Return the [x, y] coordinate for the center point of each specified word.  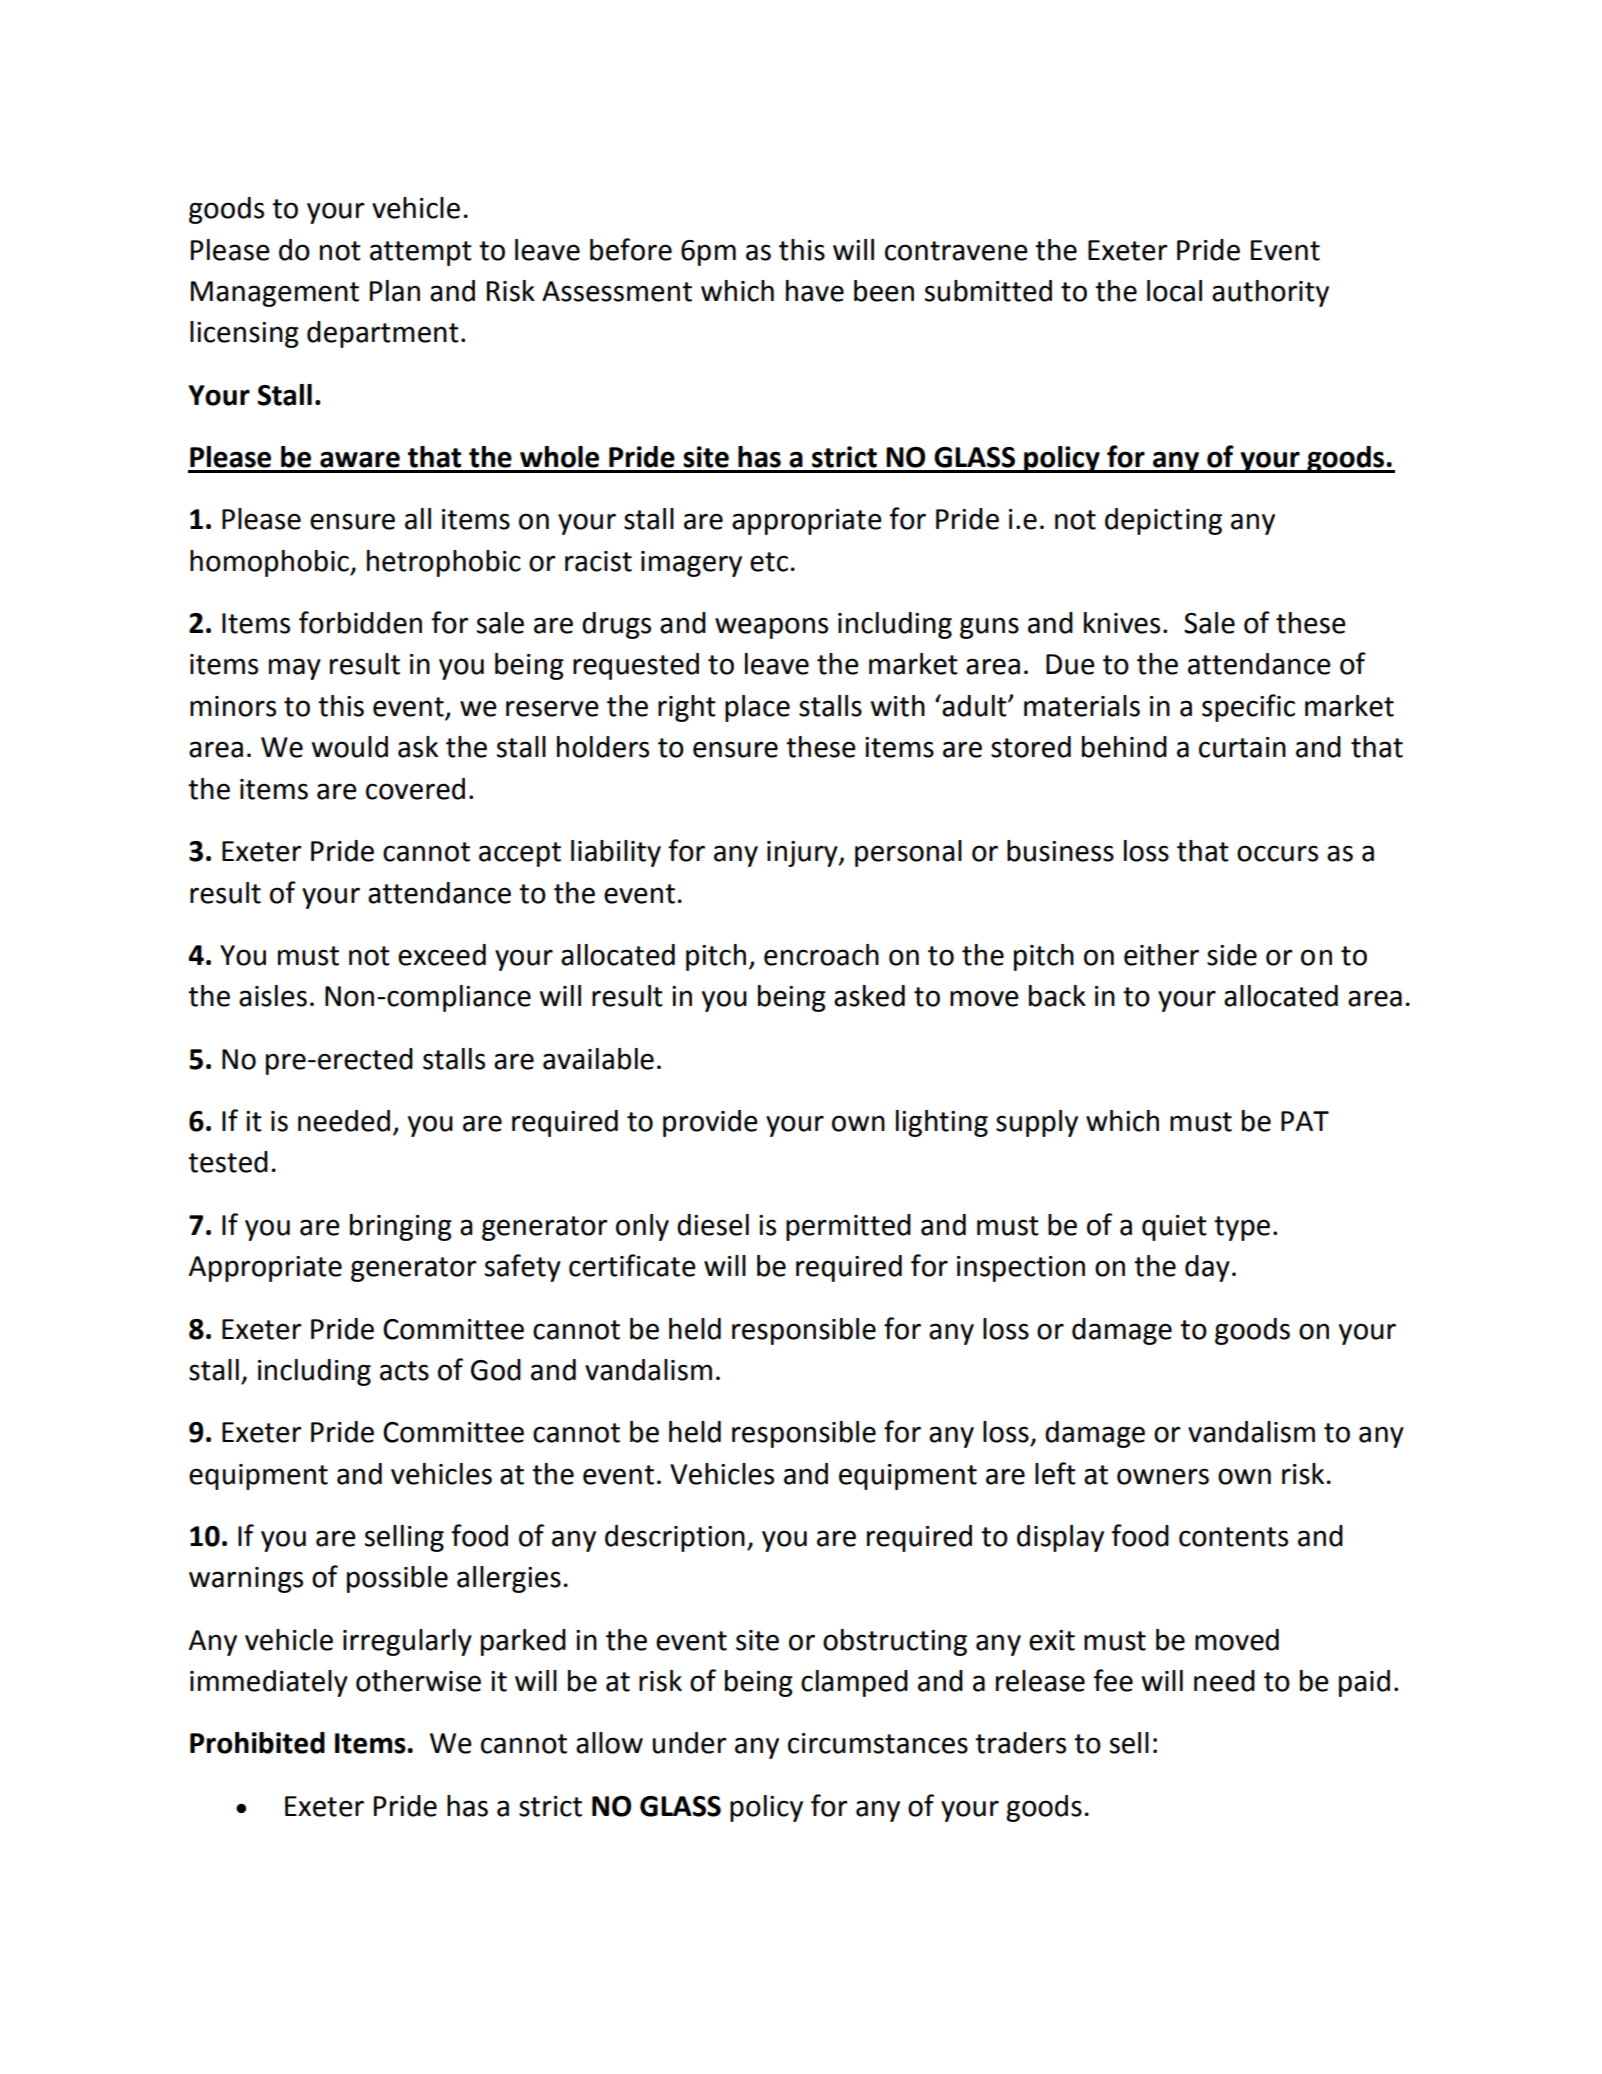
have [815, 291]
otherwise [418, 1681]
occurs [1277, 853]
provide [710, 1123]
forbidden [360, 622]
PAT [1305, 1121]
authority [1270, 293]
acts [404, 1371]
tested [228, 1162]
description [675, 1538]
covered [415, 789]
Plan [395, 291]
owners [1163, 1476]
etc [769, 562]
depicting [1163, 521]
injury [803, 854]
